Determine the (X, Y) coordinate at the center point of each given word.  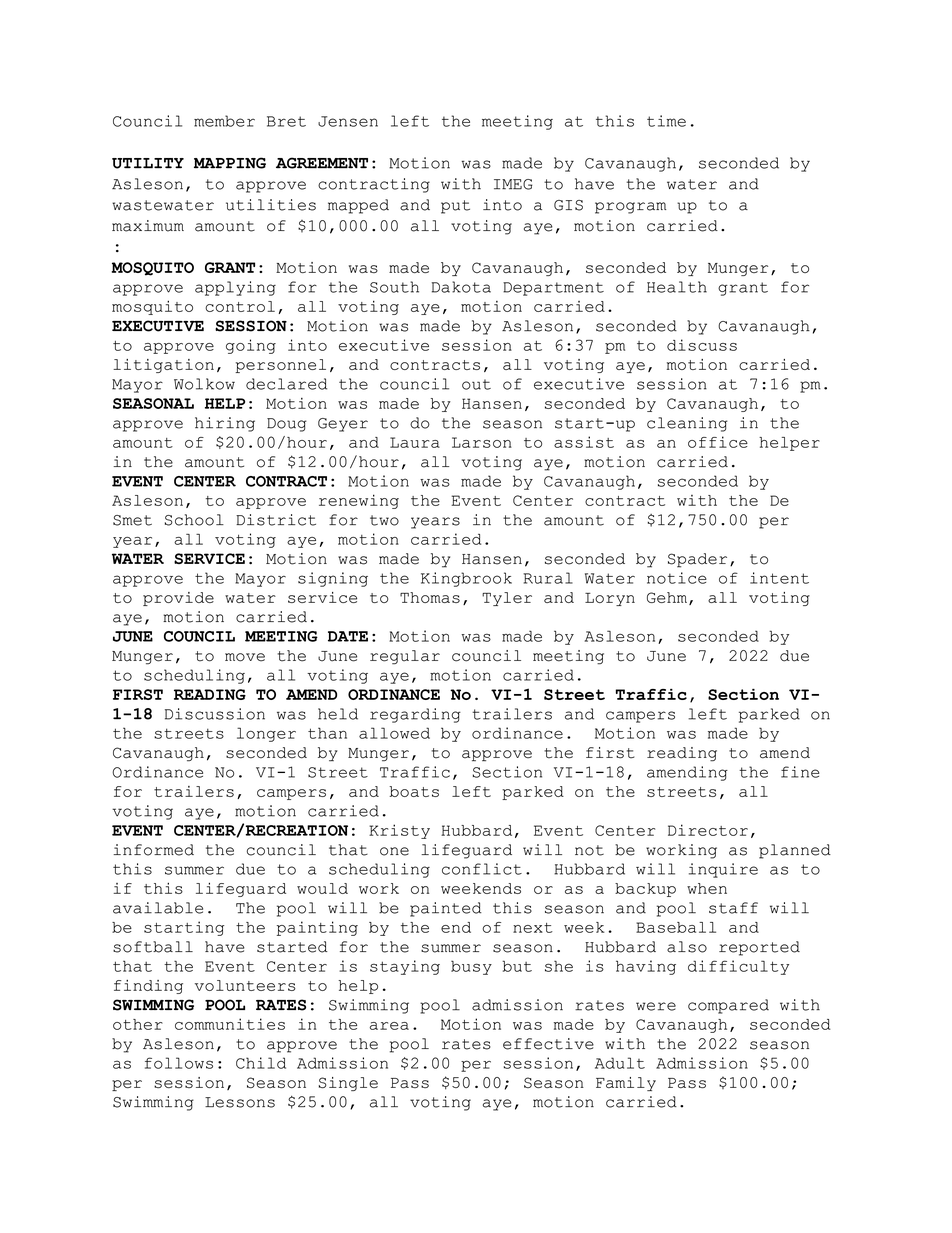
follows (179, 1063)
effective (548, 1044)
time (666, 121)
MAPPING (230, 163)
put (455, 207)
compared (728, 1006)
